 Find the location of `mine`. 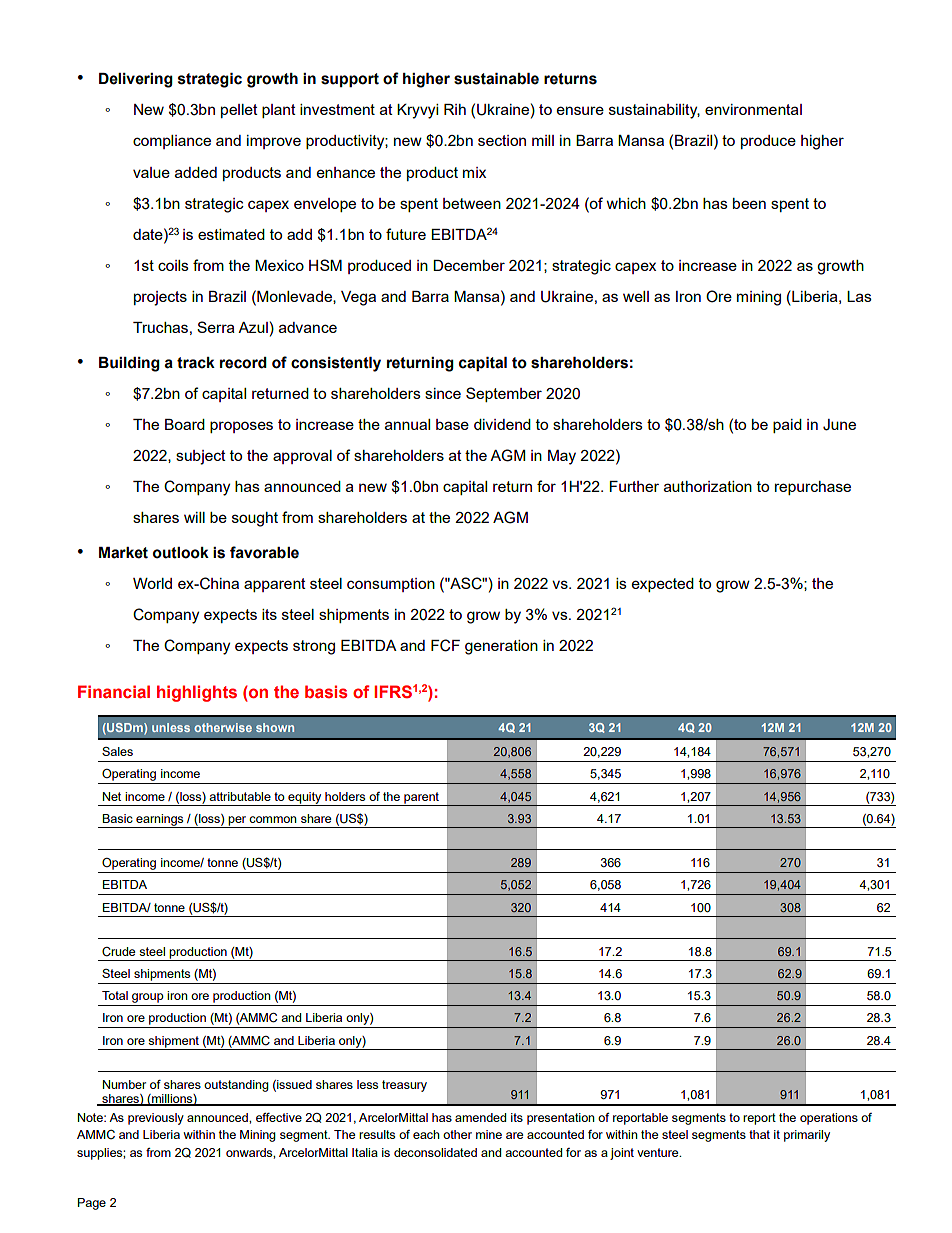

mine is located at coordinates (489, 1134).
